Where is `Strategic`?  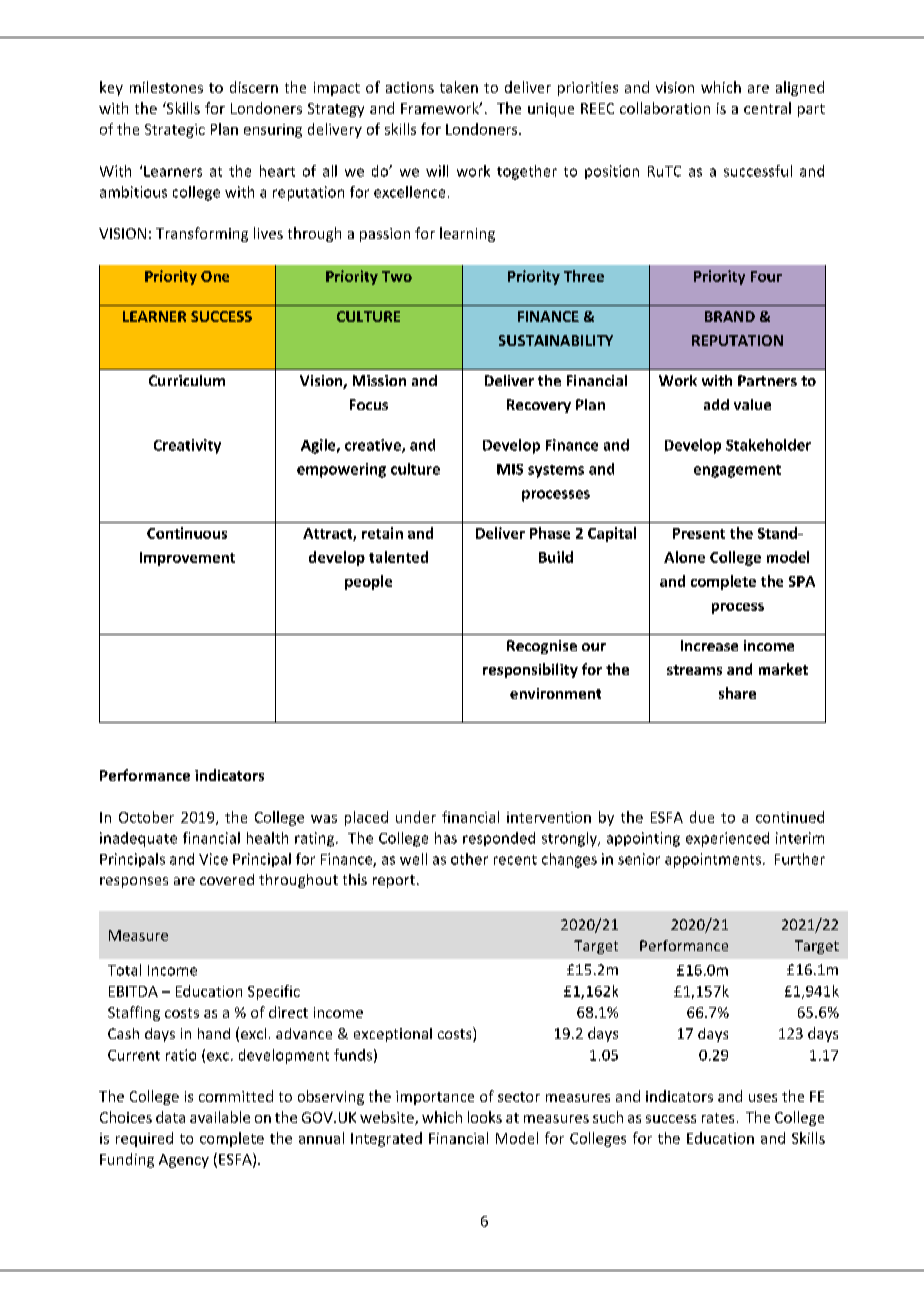 Strategic is located at coordinates (175, 131).
